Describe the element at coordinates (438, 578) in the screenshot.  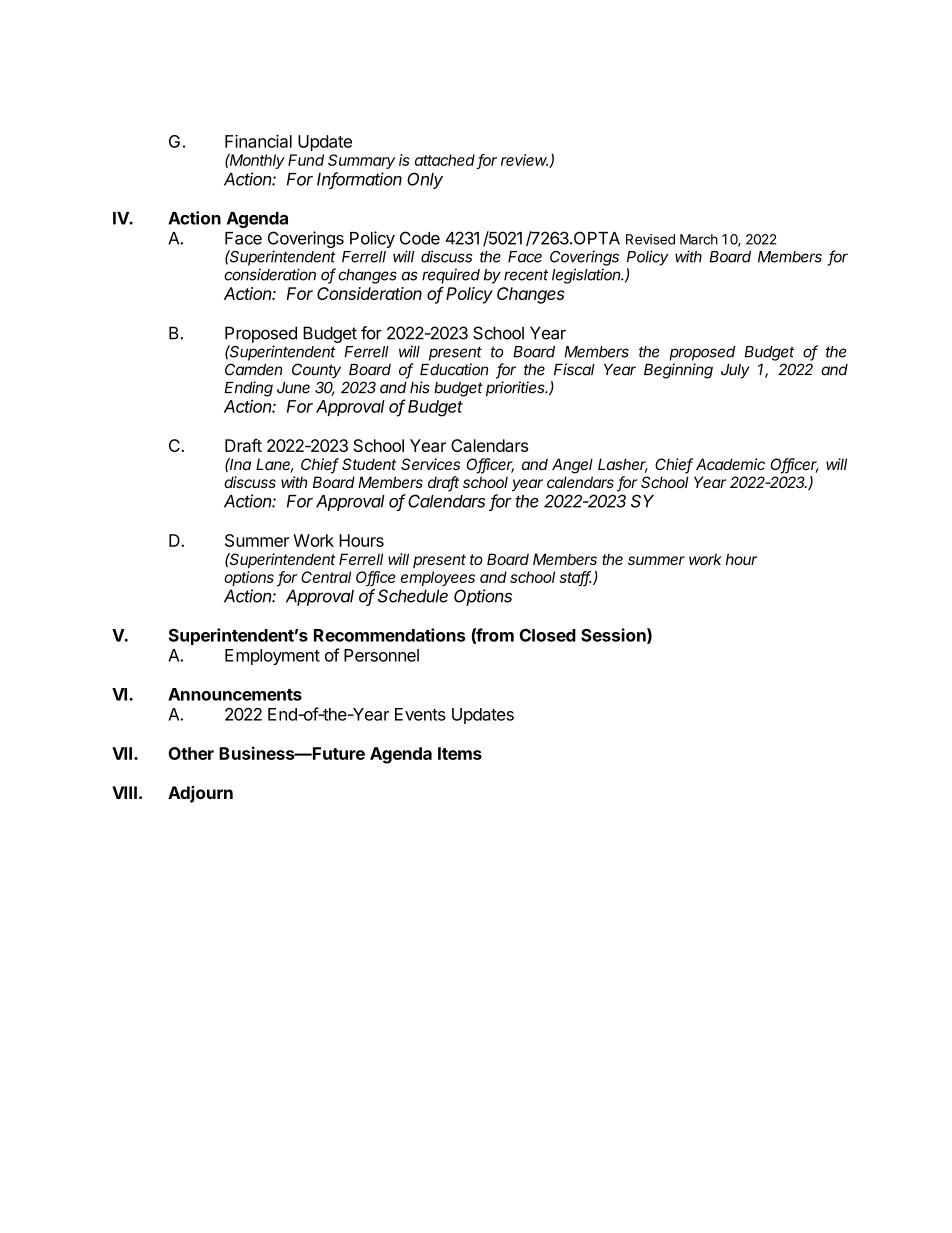
I see `employees` at that location.
